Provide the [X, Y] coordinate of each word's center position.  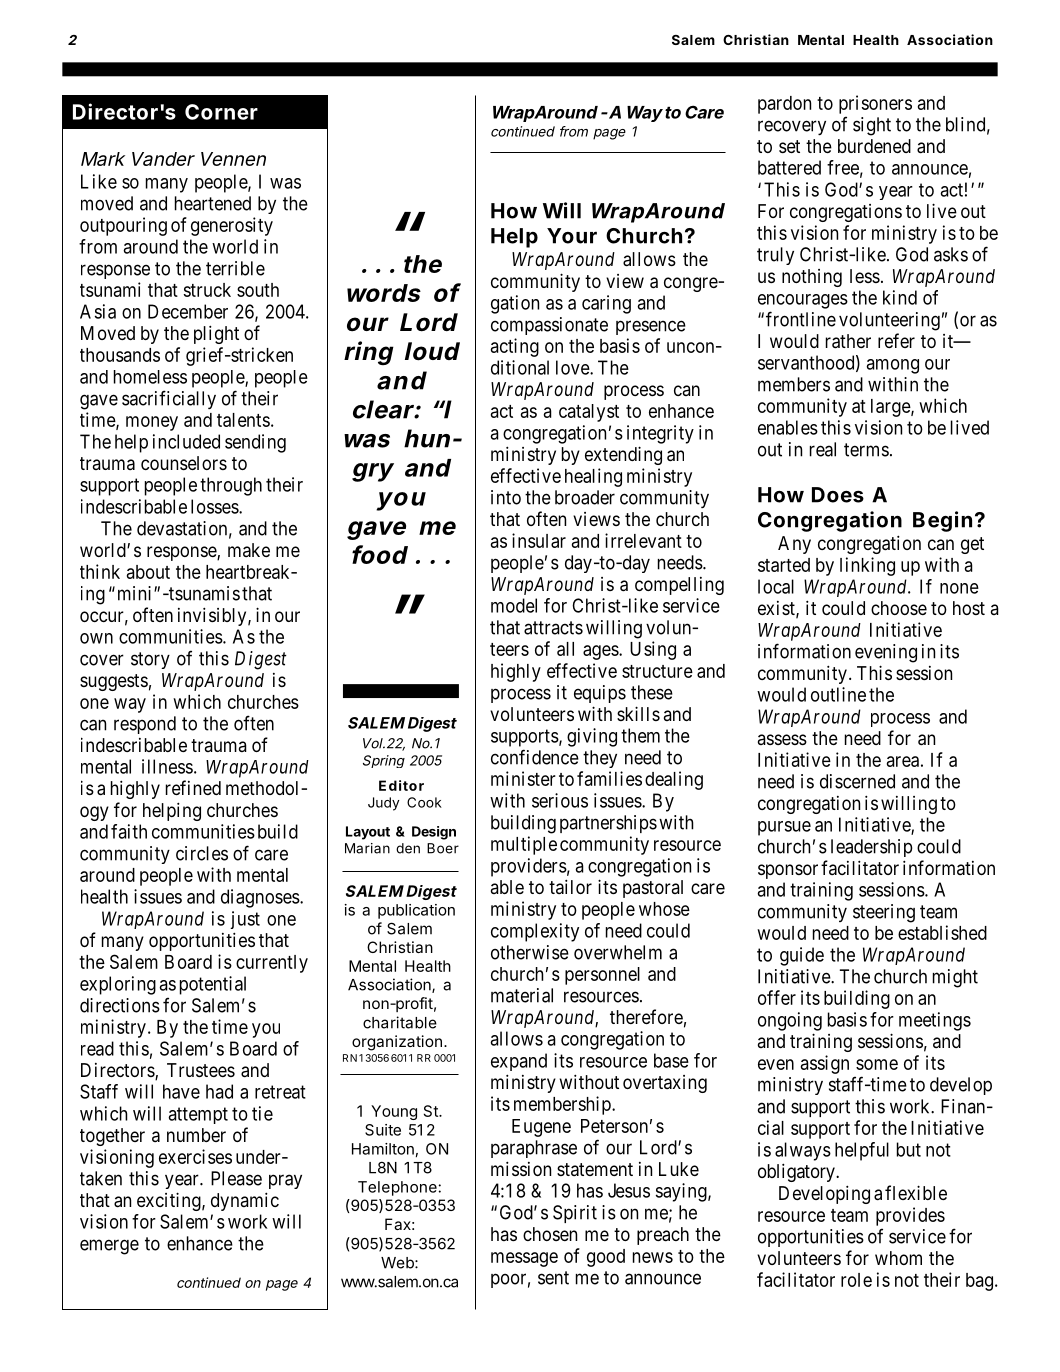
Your [572, 236]
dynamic [245, 1201]
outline [838, 694]
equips [600, 694]
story [150, 660]
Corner [221, 112]
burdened [874, 146]
